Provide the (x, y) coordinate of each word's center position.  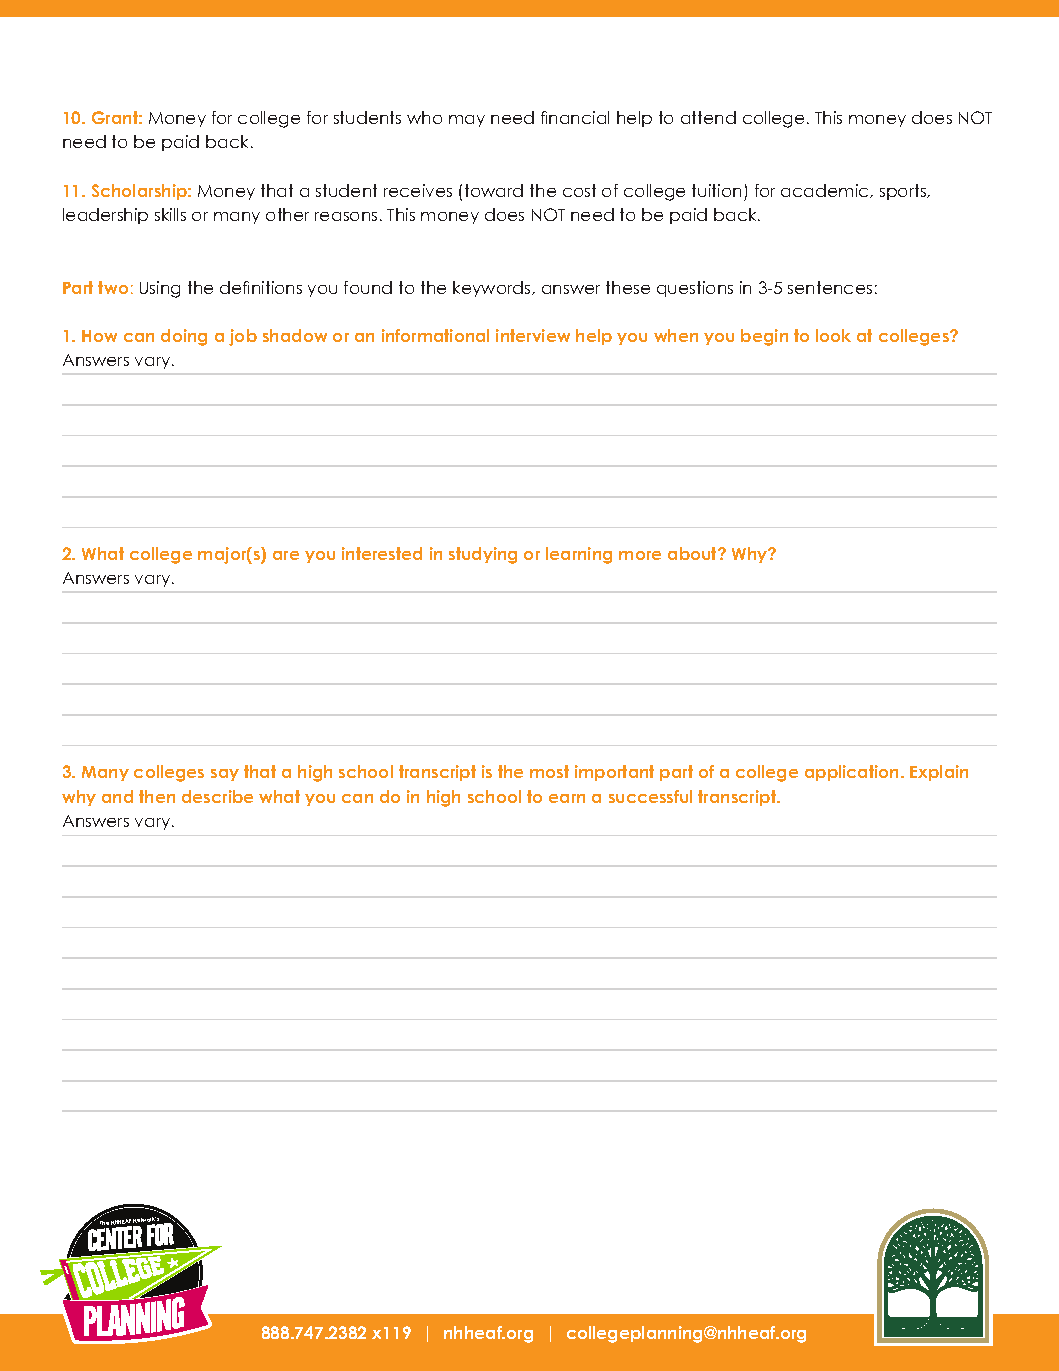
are (286, 555)
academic (826, 191)
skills (170, 214)
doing (184, 337)
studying (483, 555)
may (467, 121)
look (833, 335)
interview (533, 335)
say (225, 775)
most (549, 771)
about (693, 553)
